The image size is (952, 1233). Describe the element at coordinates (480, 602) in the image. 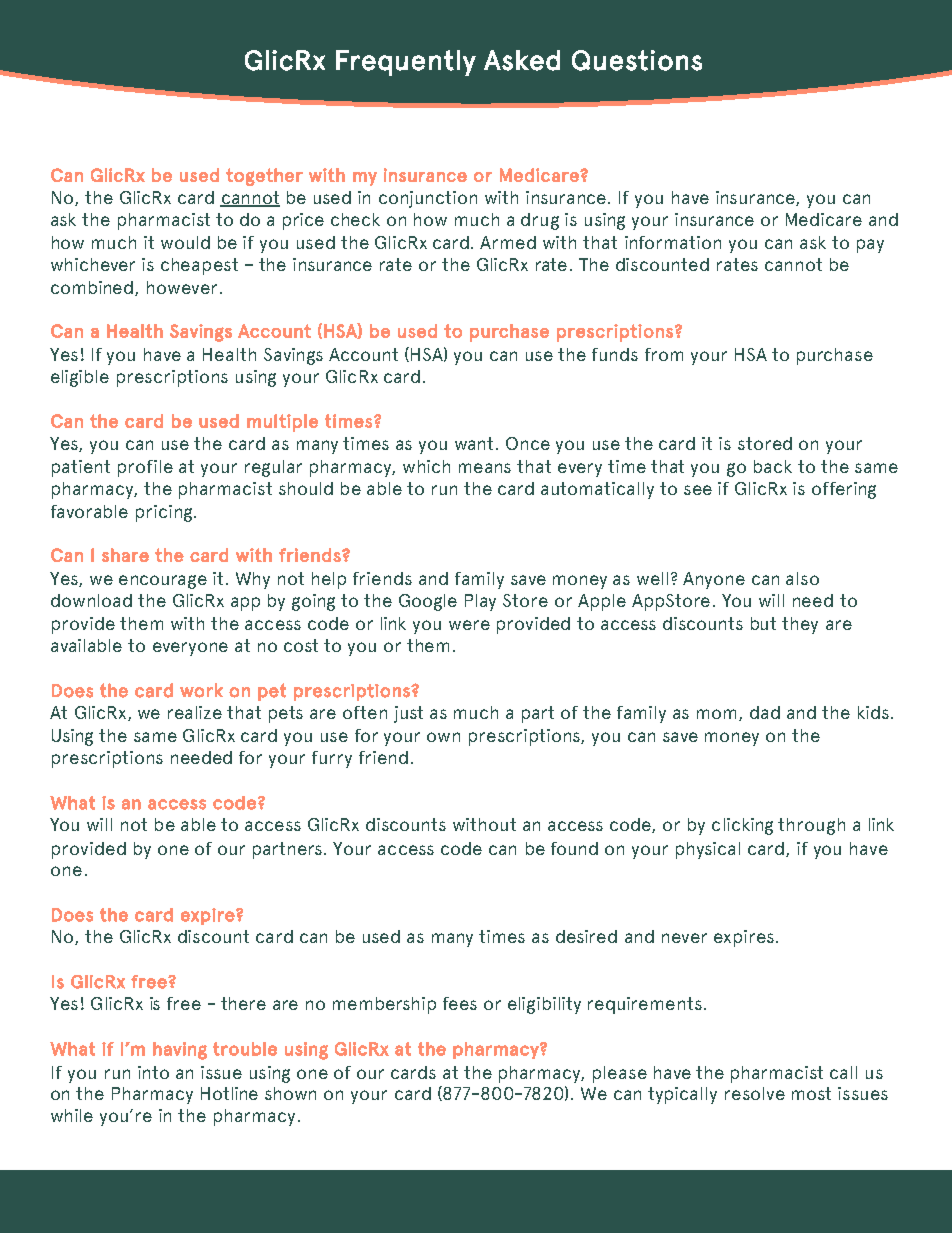

I see `Play` at that location.
